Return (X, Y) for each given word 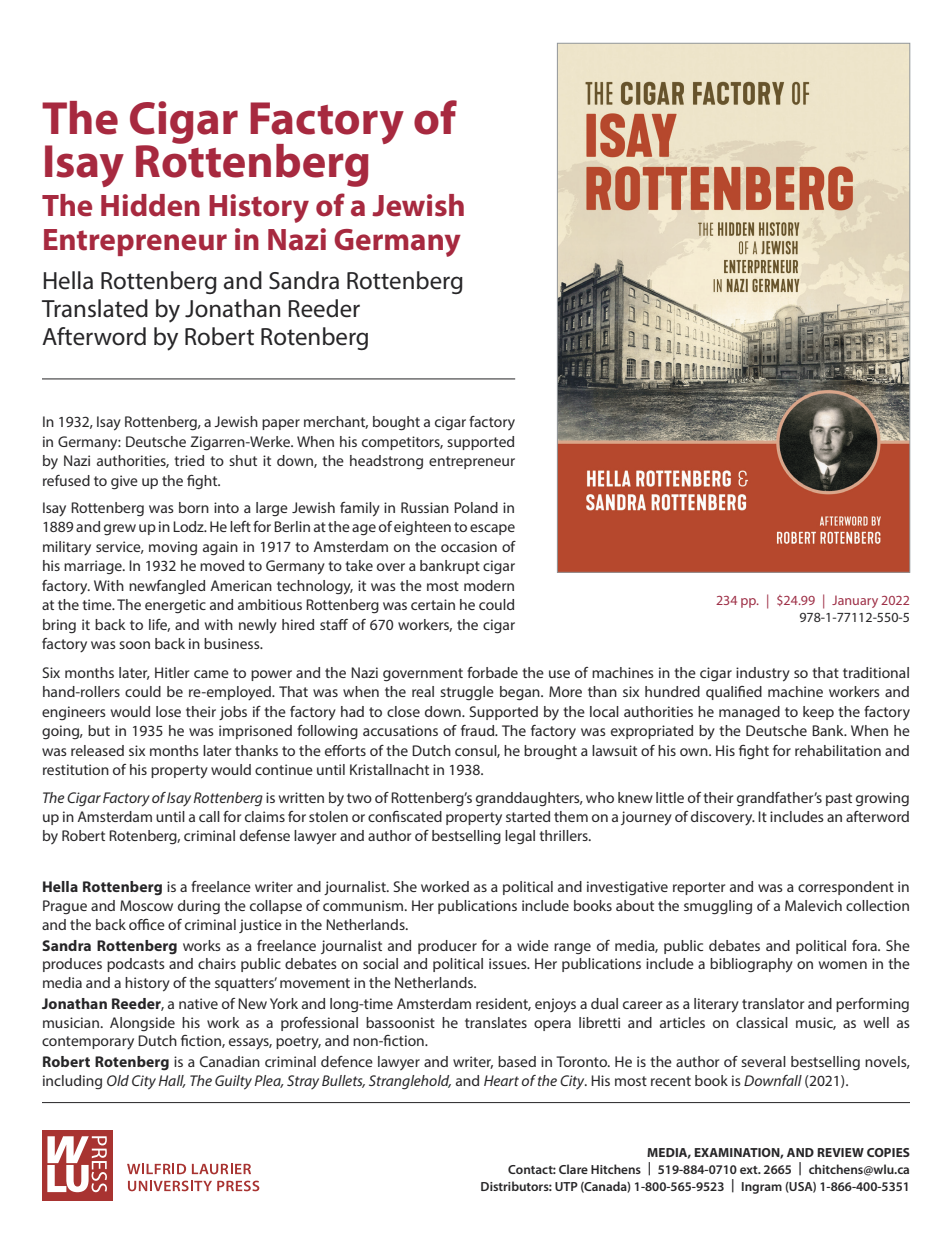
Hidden (150, 205)
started (528, 816)
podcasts (136, 965)
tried (189, 460)
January (855, 601)
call (209, 816)
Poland (476, 507)
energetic (175, 606)
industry (763, 674)
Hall (172, 1081)
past (839, 799)
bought (396, 423)
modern (489, 585)
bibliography (751, 965)
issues (509, 963)
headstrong (386, 462)
